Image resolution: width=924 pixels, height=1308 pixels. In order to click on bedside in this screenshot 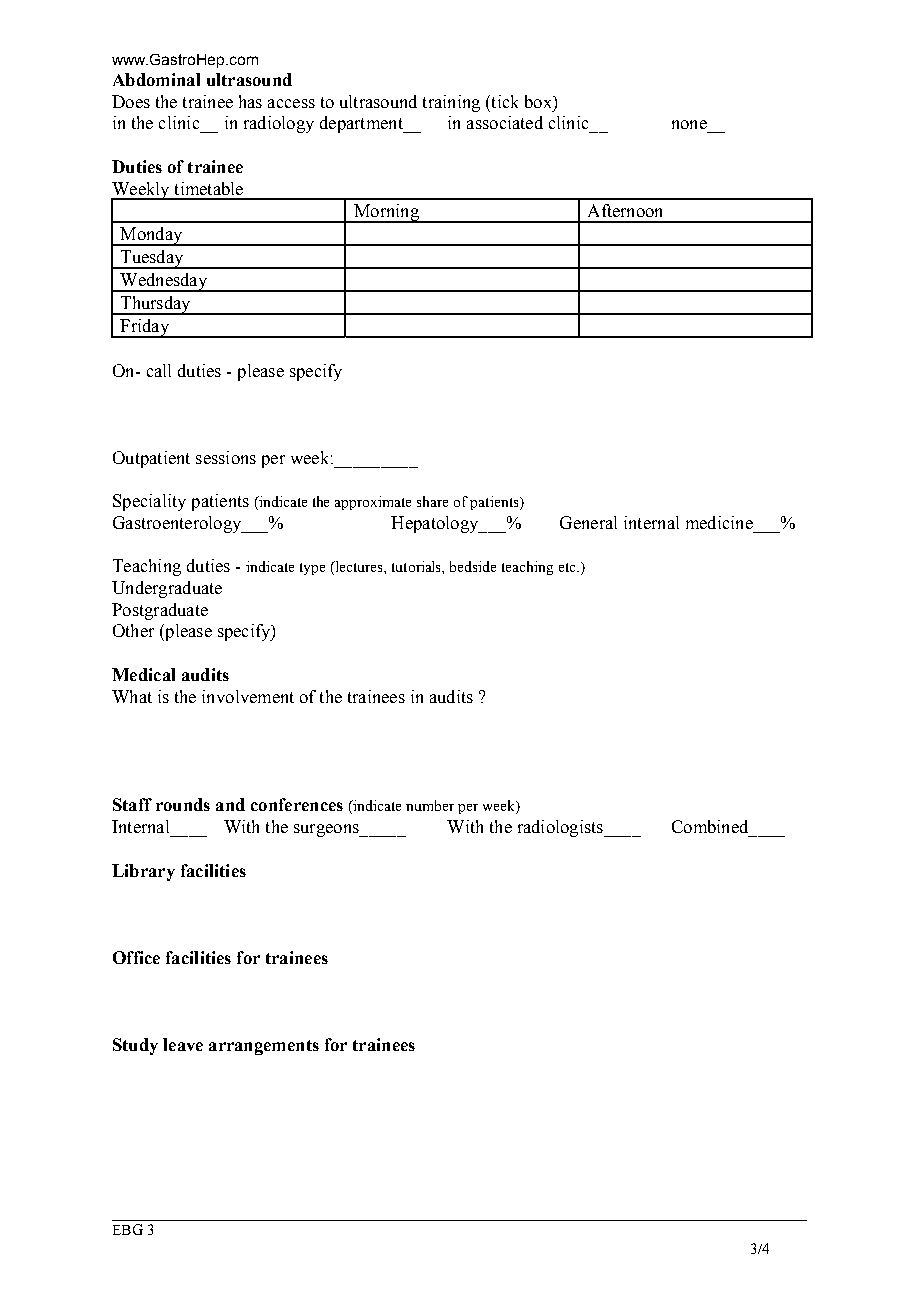, I will do `click(473, 566)`.
